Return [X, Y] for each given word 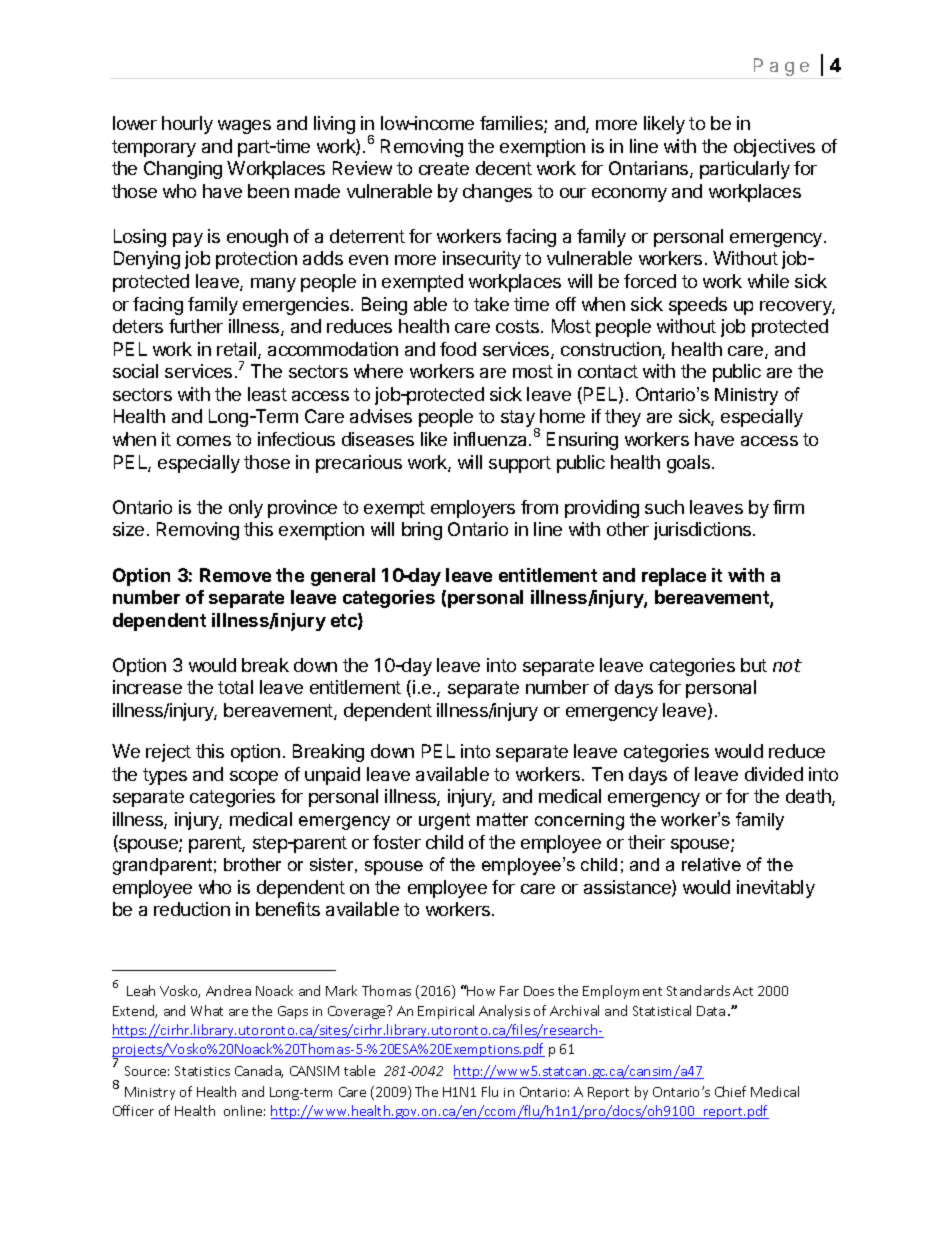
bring [422, 531]
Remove [235, 575]
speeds [698, 306]
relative [711, 864]
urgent [444, 821]
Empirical [446, 1012]
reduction [192, 909]
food [458, 349]
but [754, 665]
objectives [774, 148]
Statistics [202, 1071]
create [444, 168]
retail [238, 350]
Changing [183, 170]
